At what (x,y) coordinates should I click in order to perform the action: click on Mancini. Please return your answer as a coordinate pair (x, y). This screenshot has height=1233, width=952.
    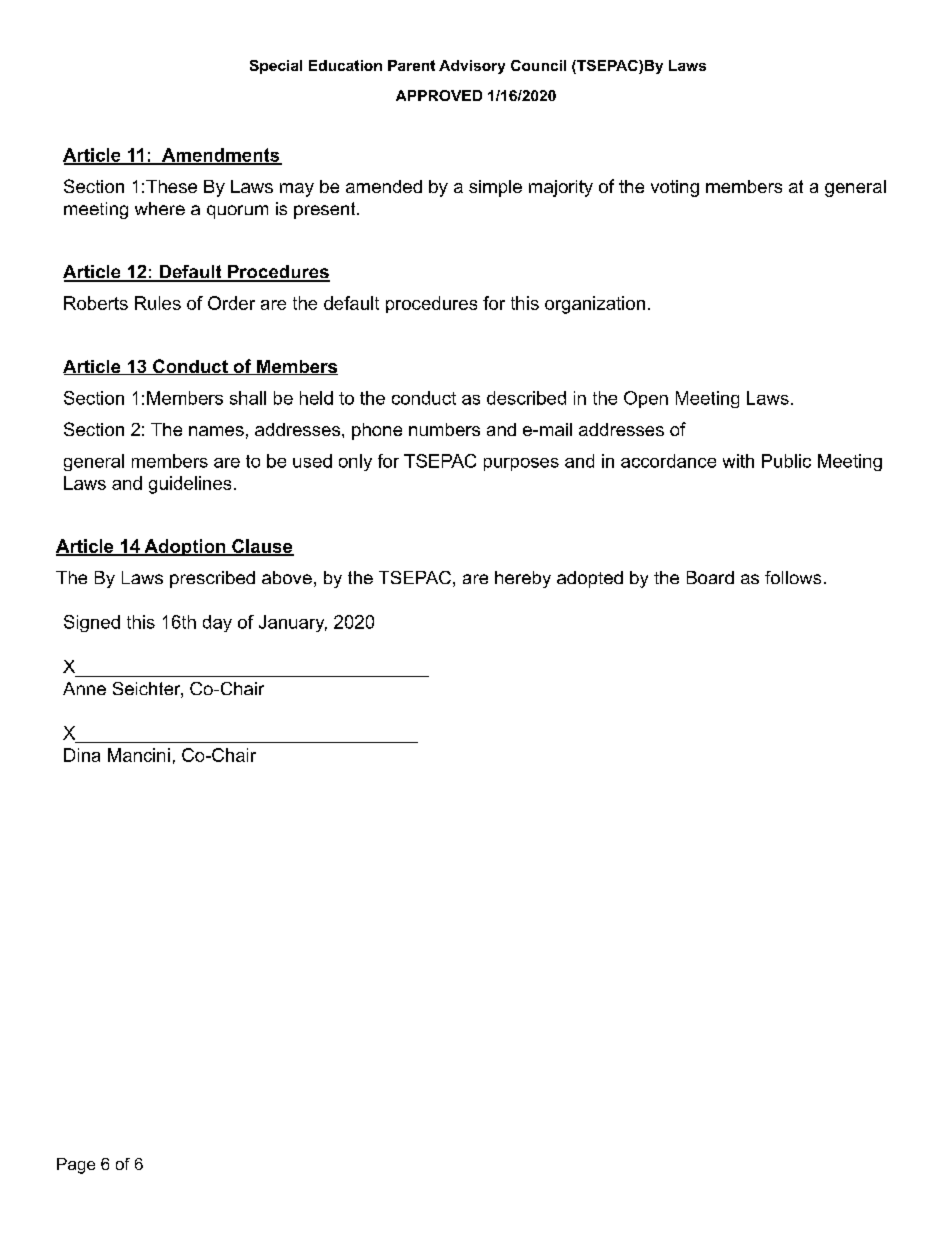
    Looking at the image, I should click on (139, 755).
